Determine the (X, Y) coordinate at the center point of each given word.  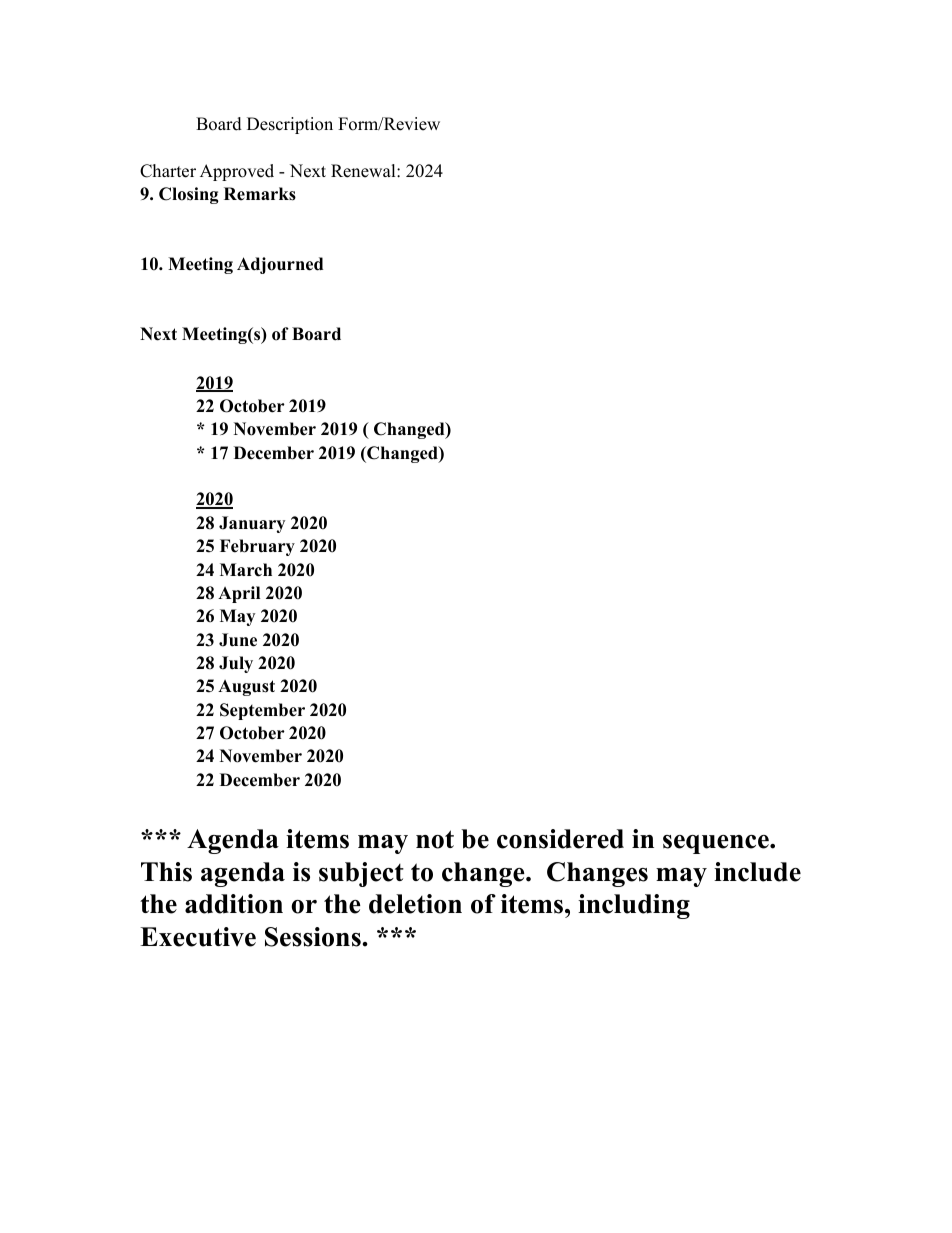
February (257, 547)
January (252, 524)
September (262, 711)
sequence (717, 844)
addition (234, 904)
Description (290, 125)
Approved (237, 172)
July (236, 664)
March (246, 570)
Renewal (364, 171)
